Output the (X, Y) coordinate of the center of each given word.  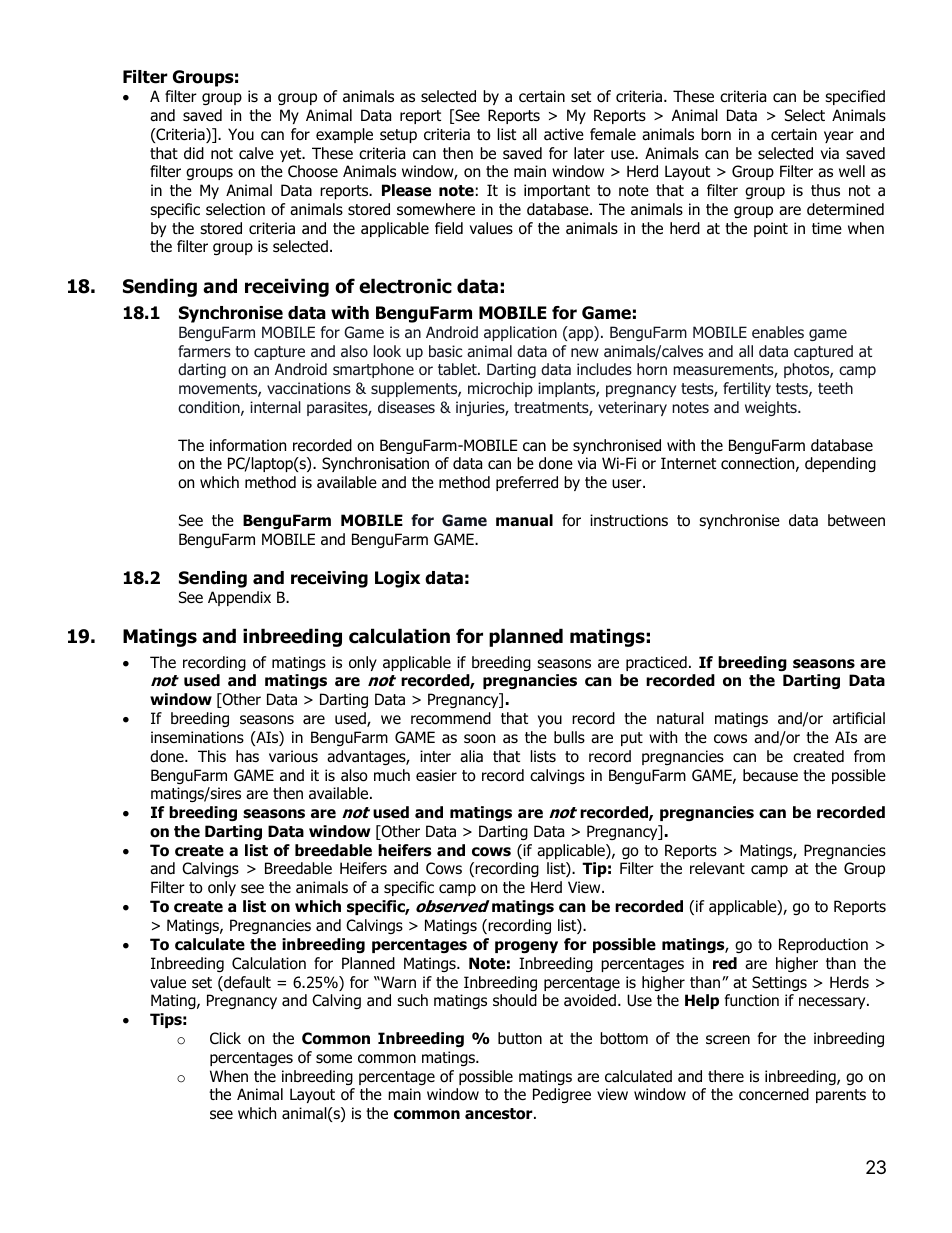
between (856, 520)
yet (292, 155)
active (564, 134)
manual (524, 520)
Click (225, 1038)
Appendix (239, 598)
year (839, 137)
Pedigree (562, 1095)
